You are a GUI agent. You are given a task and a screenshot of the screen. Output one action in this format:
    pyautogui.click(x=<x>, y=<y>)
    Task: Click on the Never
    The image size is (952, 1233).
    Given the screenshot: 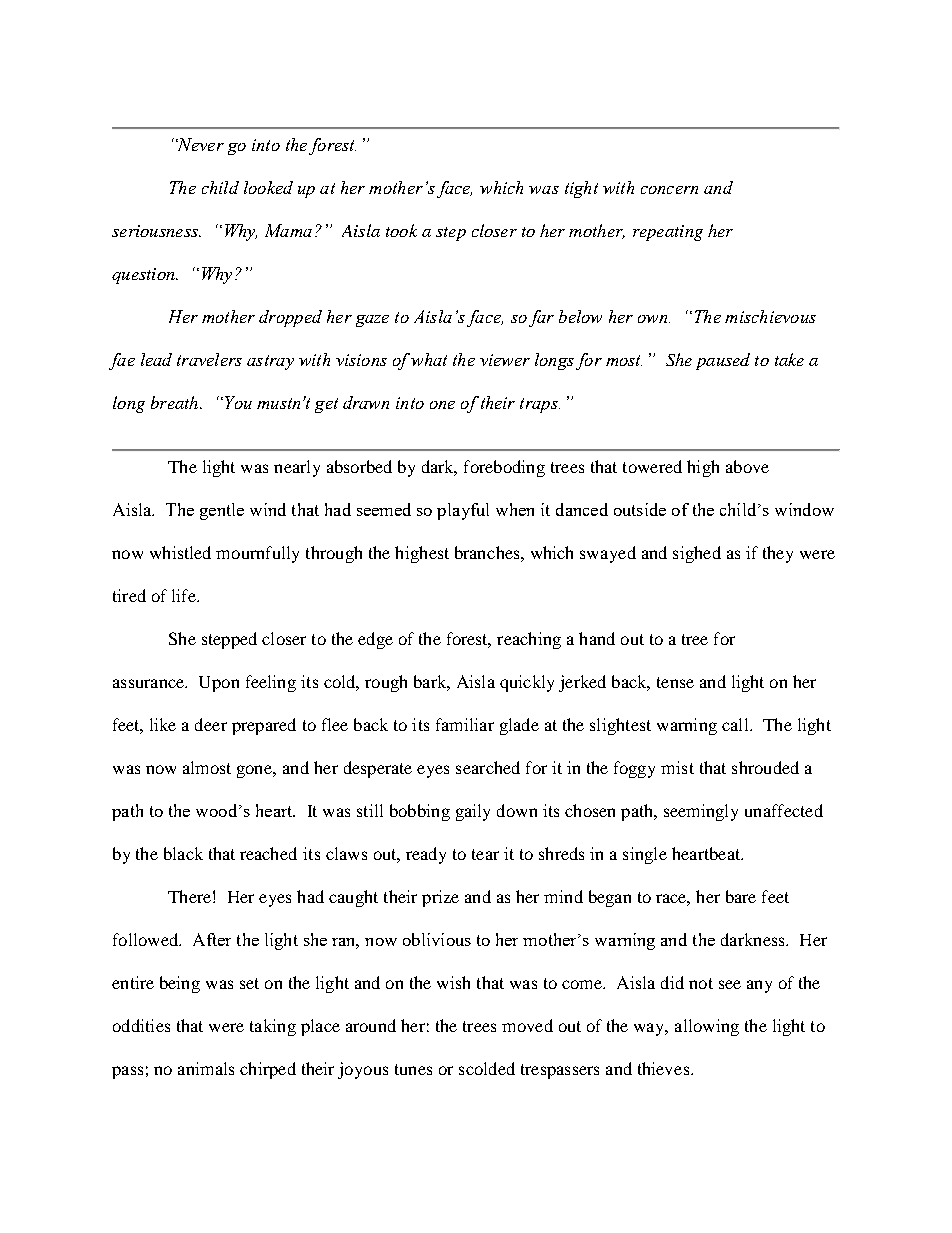 What is the action you would take?
    pyautogui.click(x=200, y=144)
